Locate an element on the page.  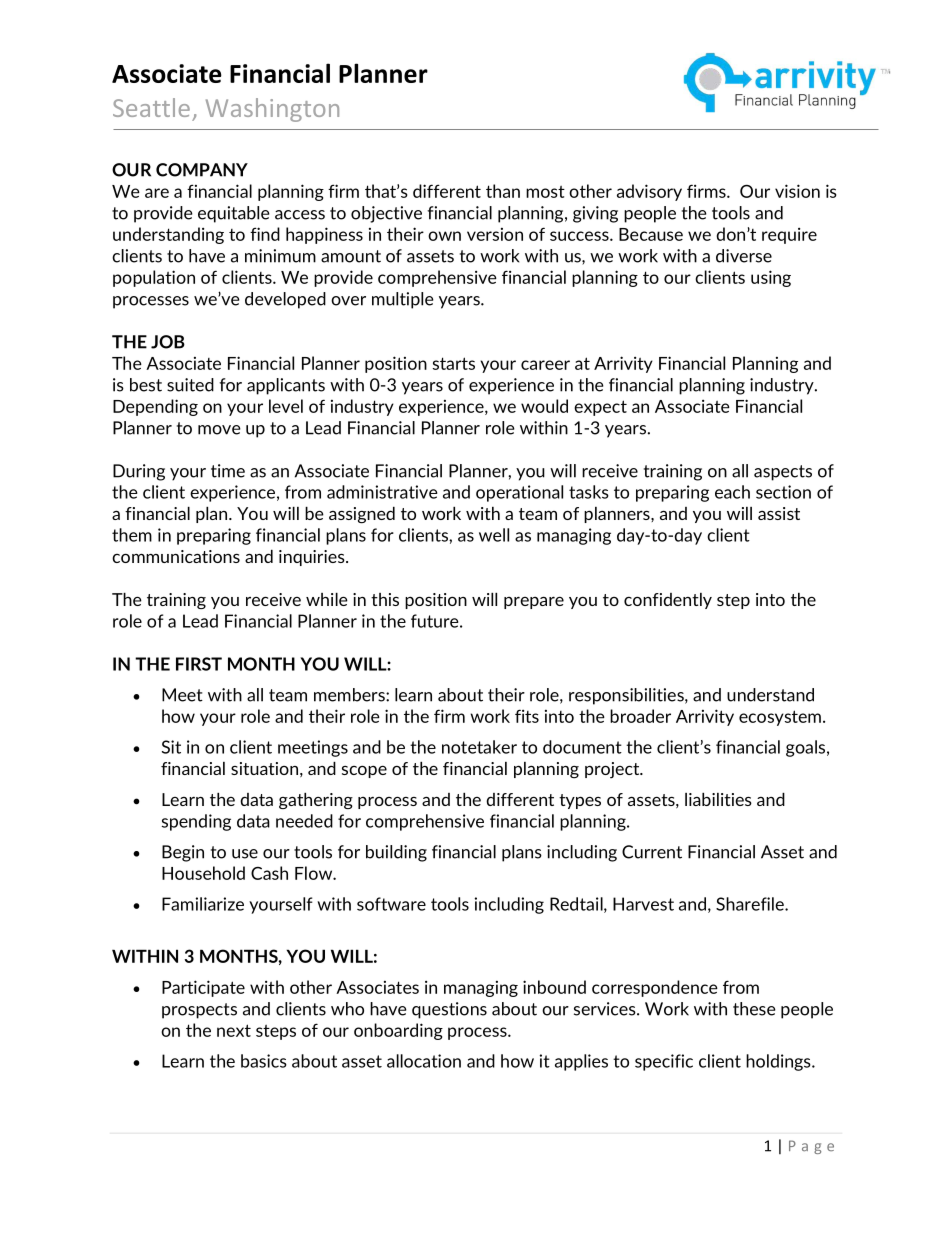
next is located at coordinates (234, 1030).
